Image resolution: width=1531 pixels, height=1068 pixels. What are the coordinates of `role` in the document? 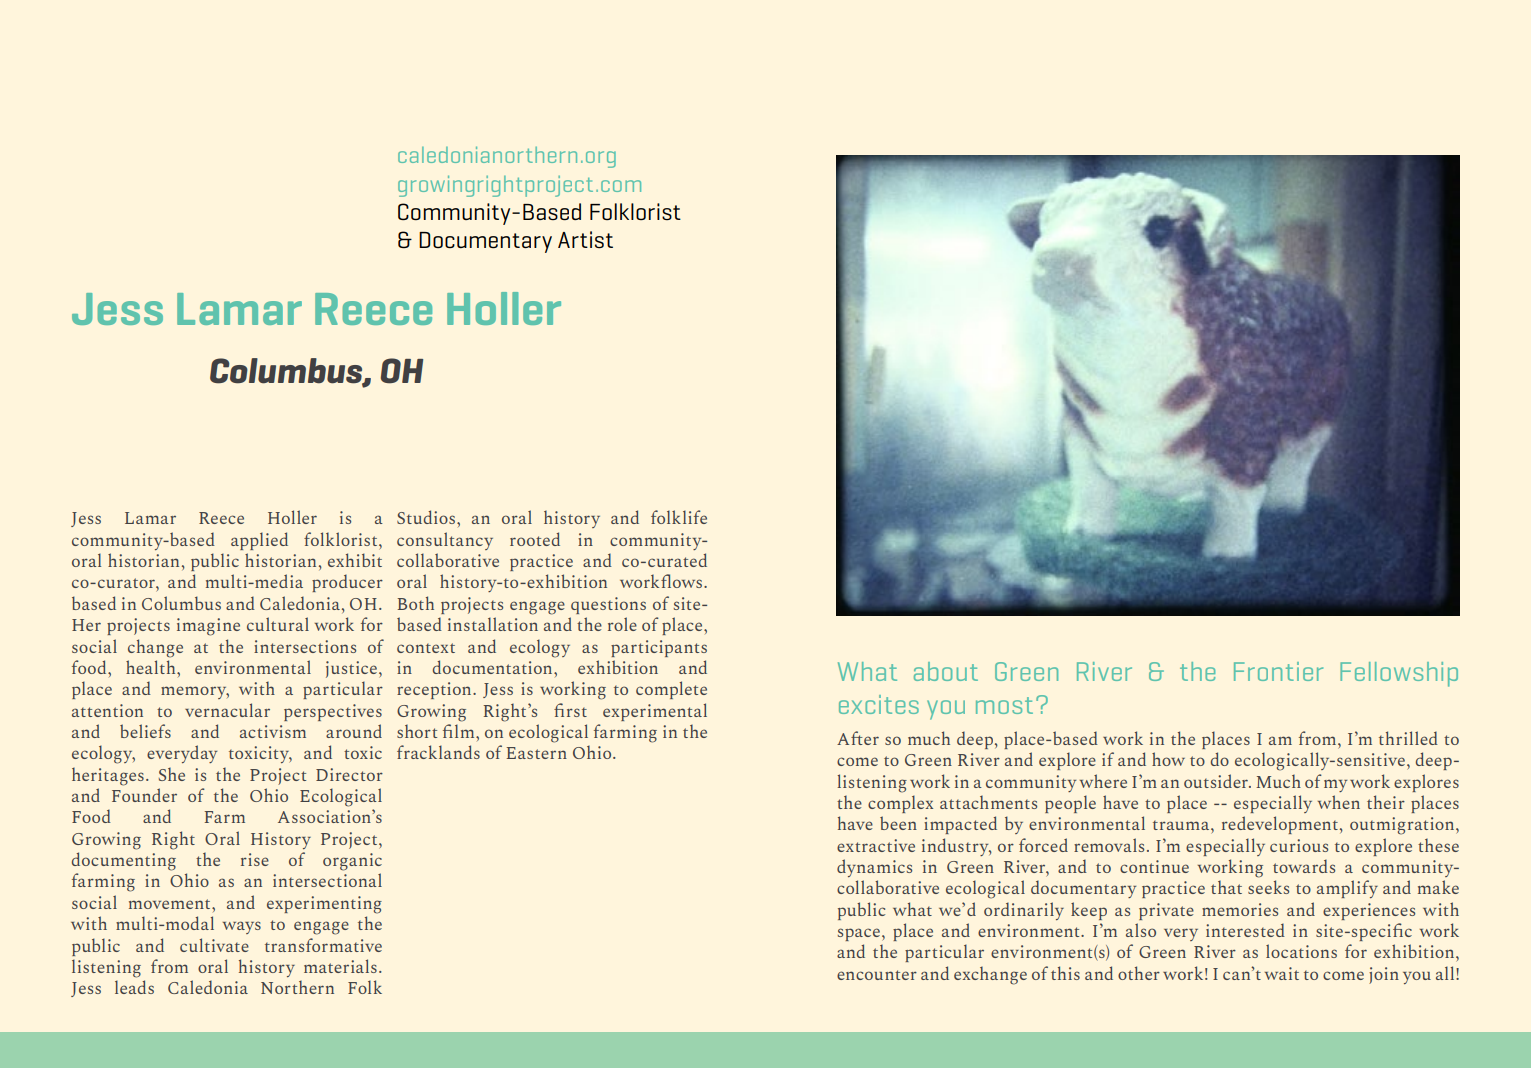 It's located at (622, 624).
